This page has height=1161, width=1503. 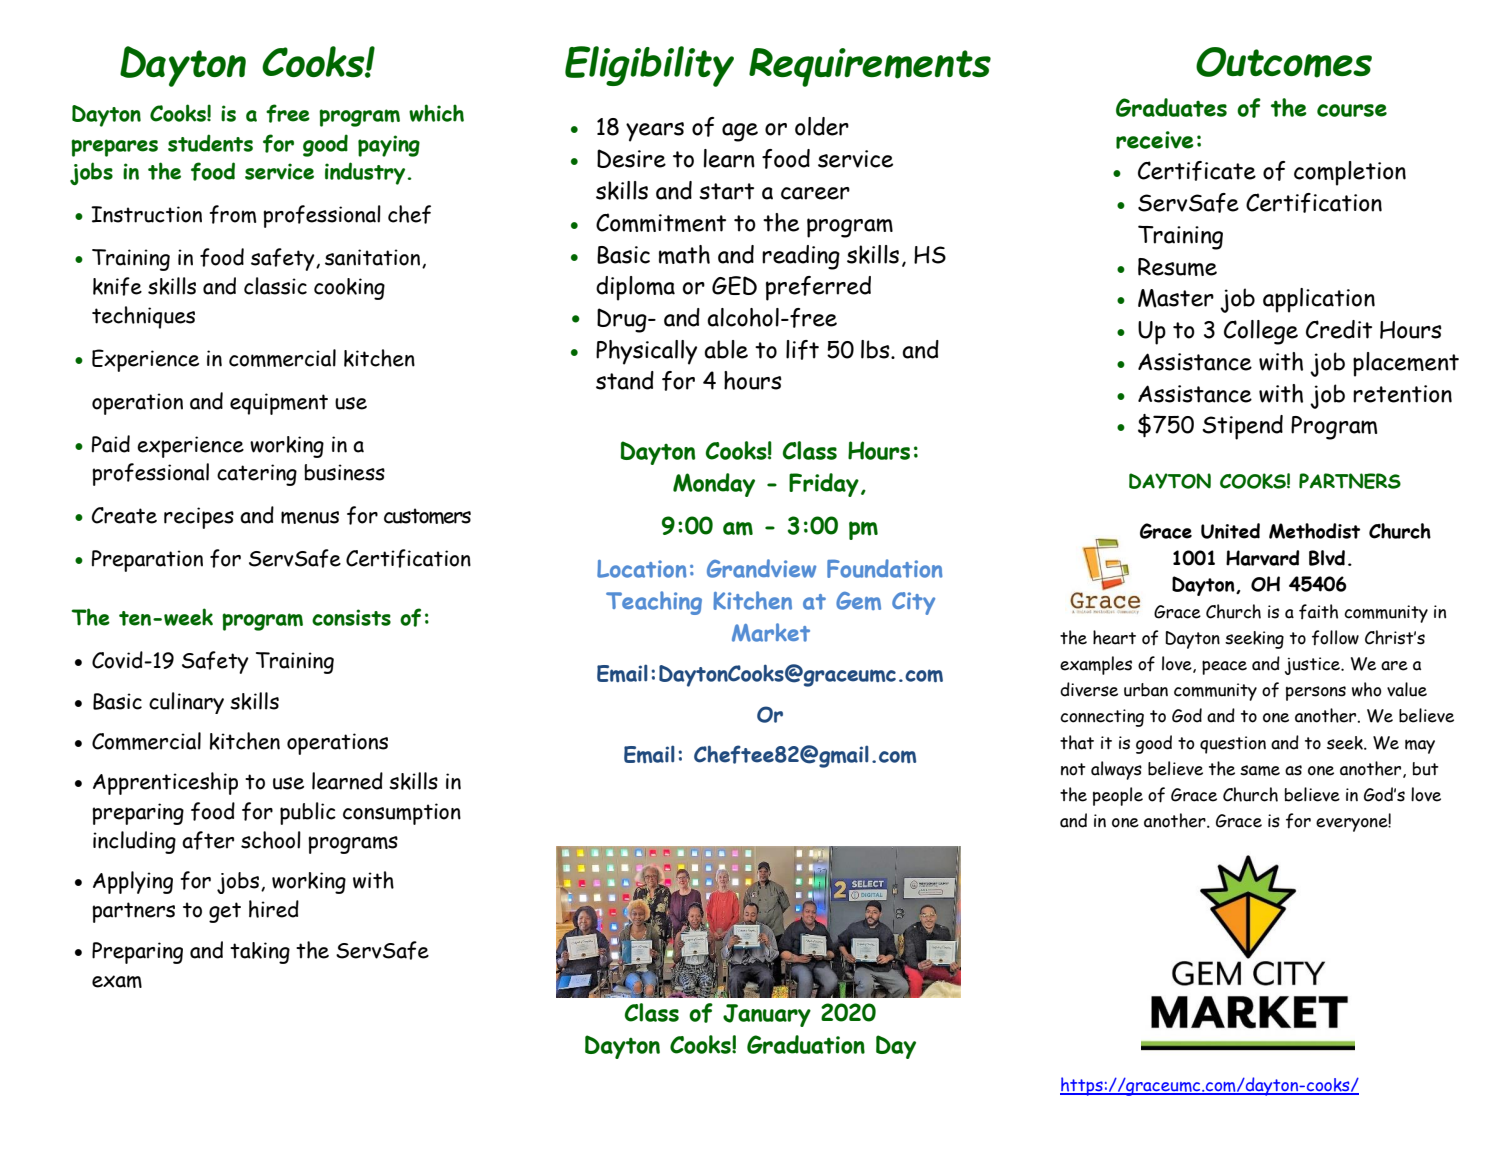 What do you see at coordinates (1242, 427) in the page?
I see `Stipend` at bounding box center [1242, 427].
